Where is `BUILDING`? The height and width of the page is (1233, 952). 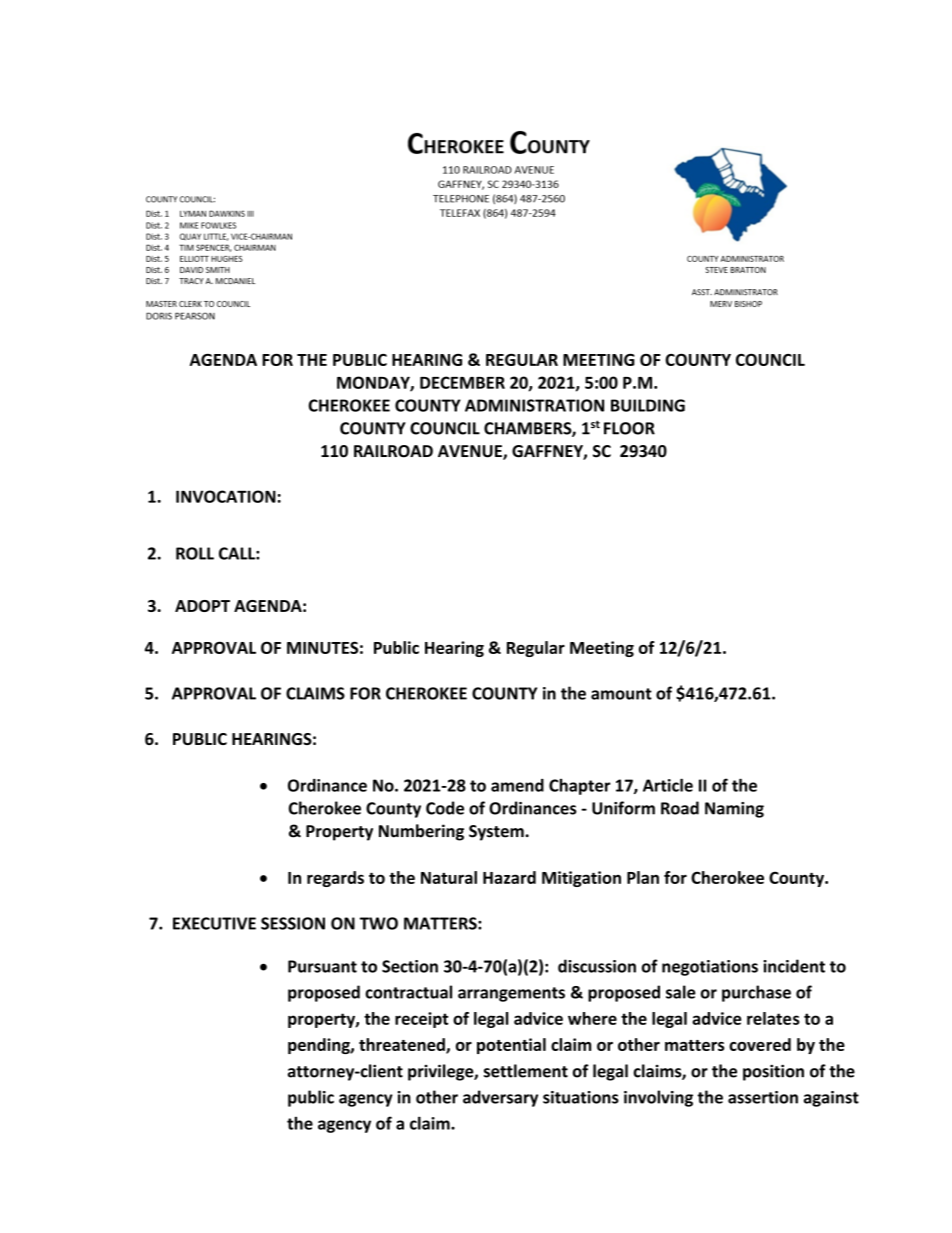 BUILDING is located at coordinates (648, 405).
